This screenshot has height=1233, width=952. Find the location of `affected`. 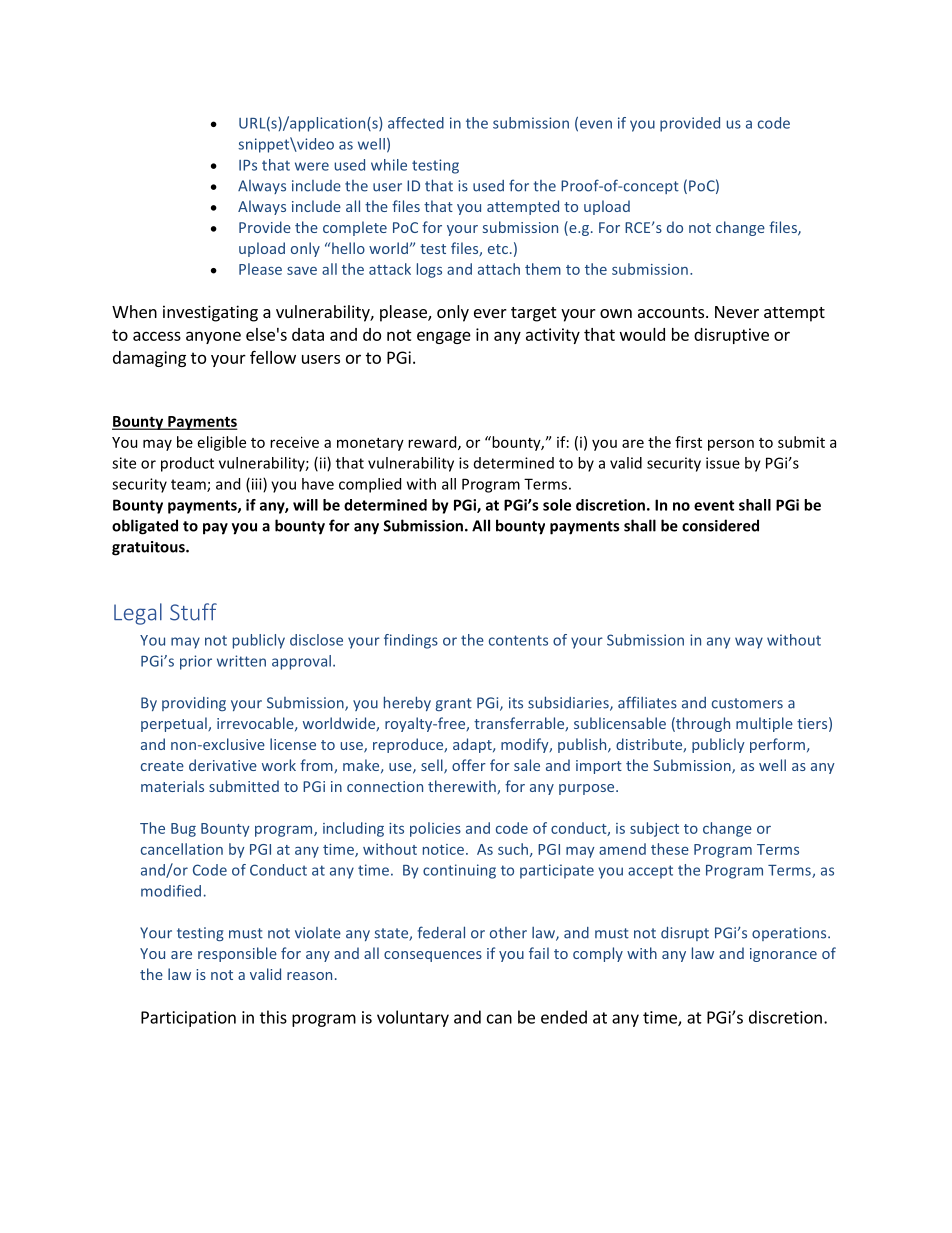

affected is located at coordinates (416, 123).
